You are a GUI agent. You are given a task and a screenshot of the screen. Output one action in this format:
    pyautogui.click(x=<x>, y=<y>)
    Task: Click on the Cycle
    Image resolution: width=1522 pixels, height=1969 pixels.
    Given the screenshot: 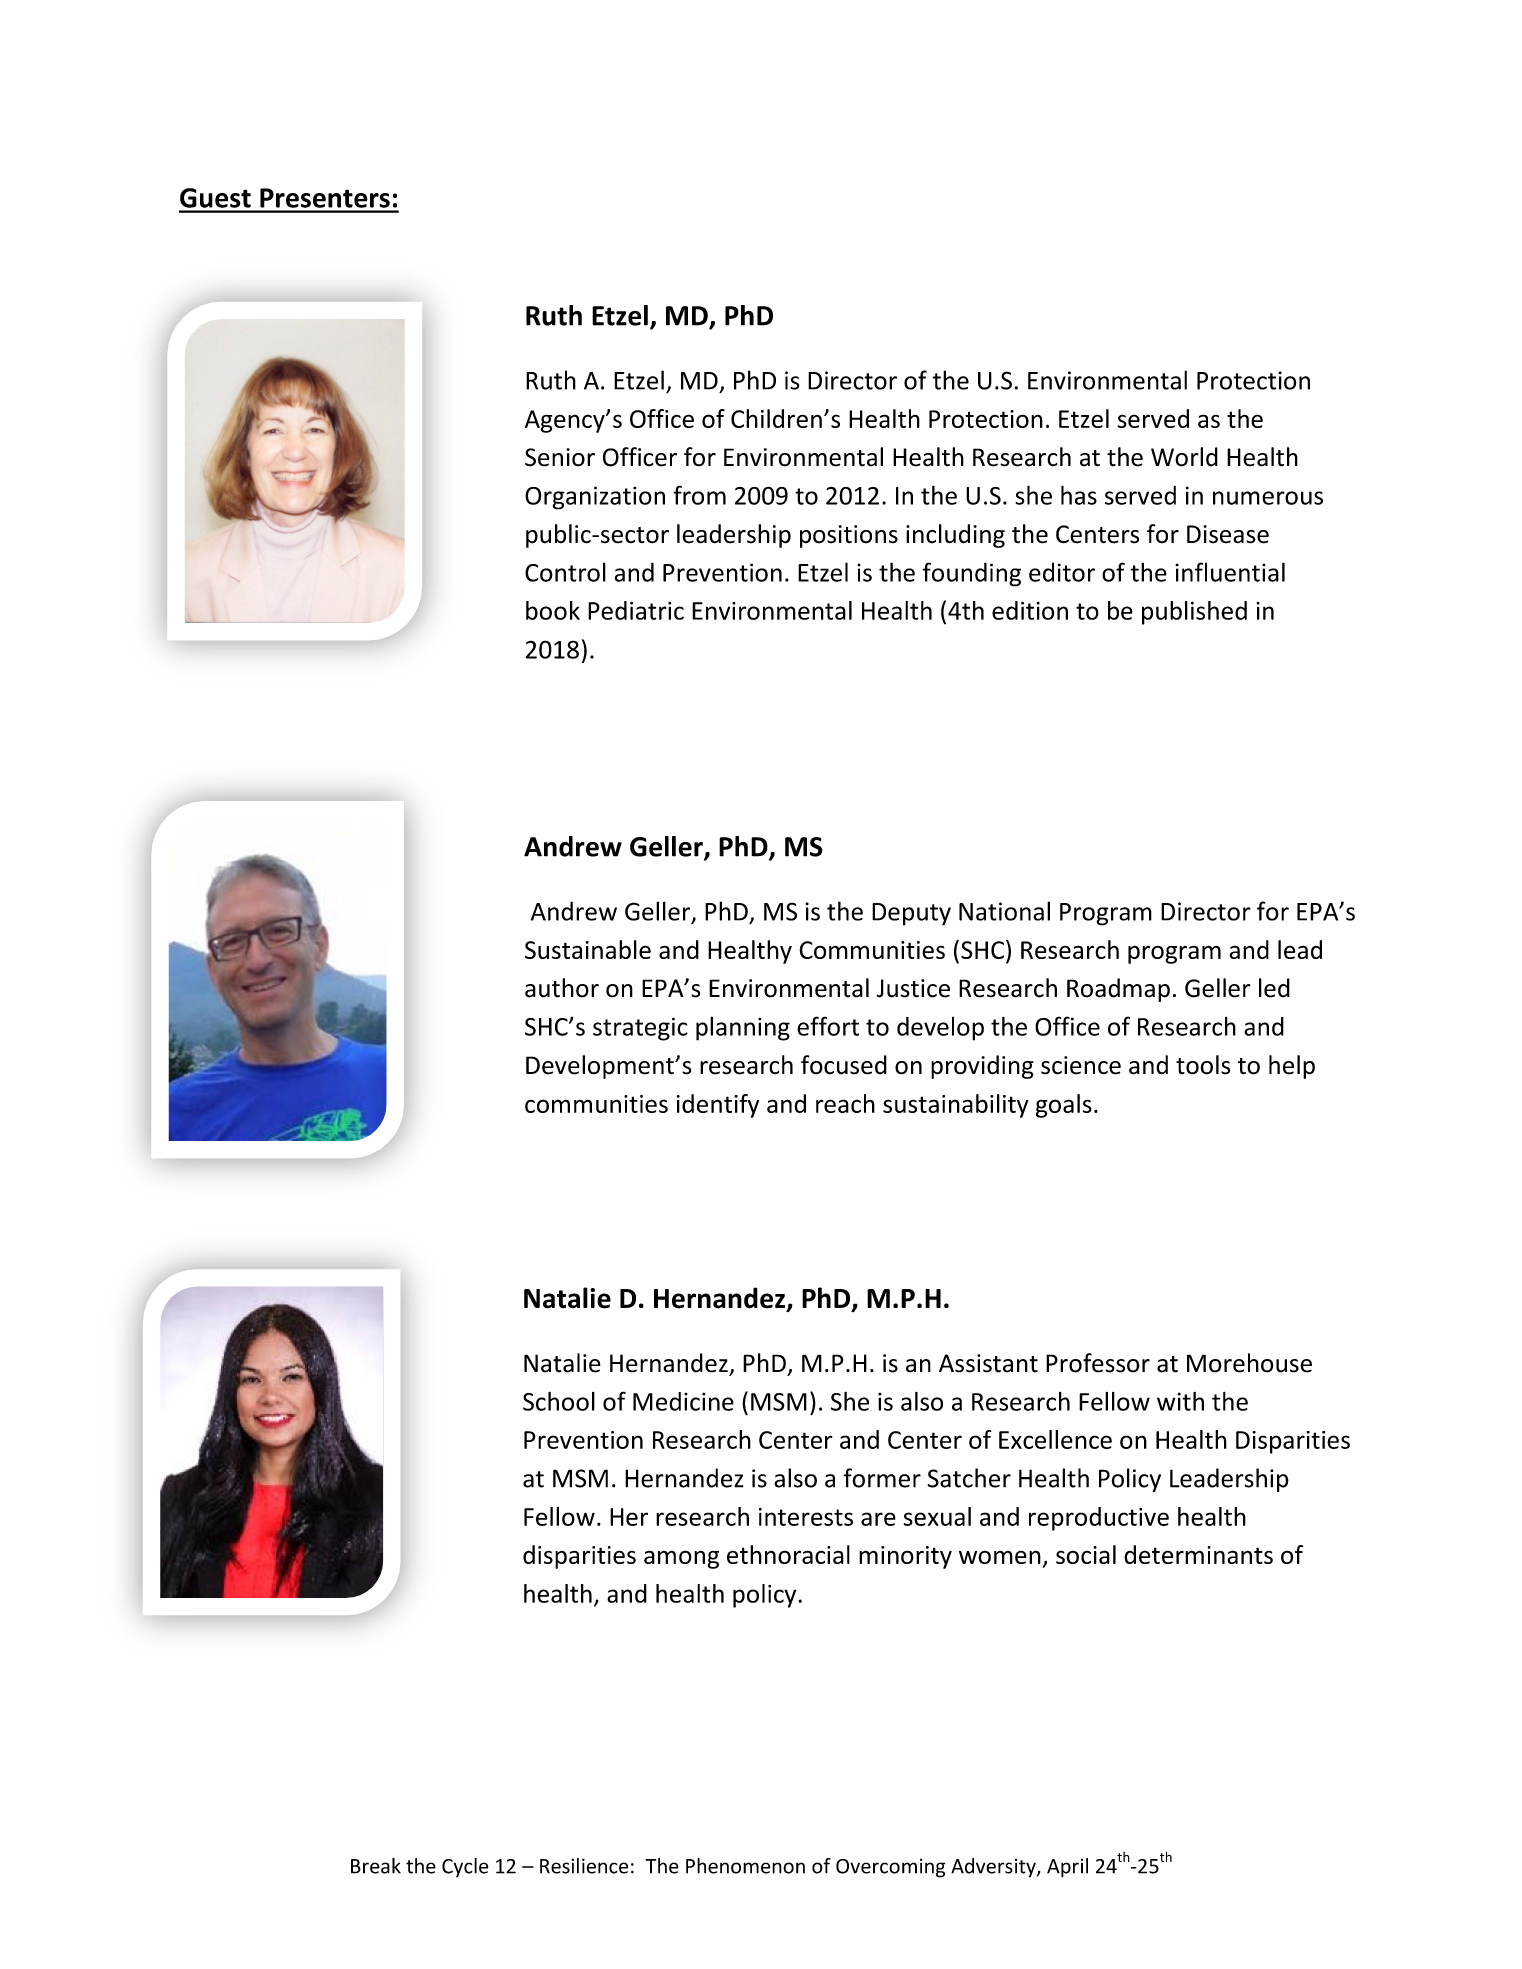 What is the action you would take?
    pyautogui.click(x=465, y=1867)
